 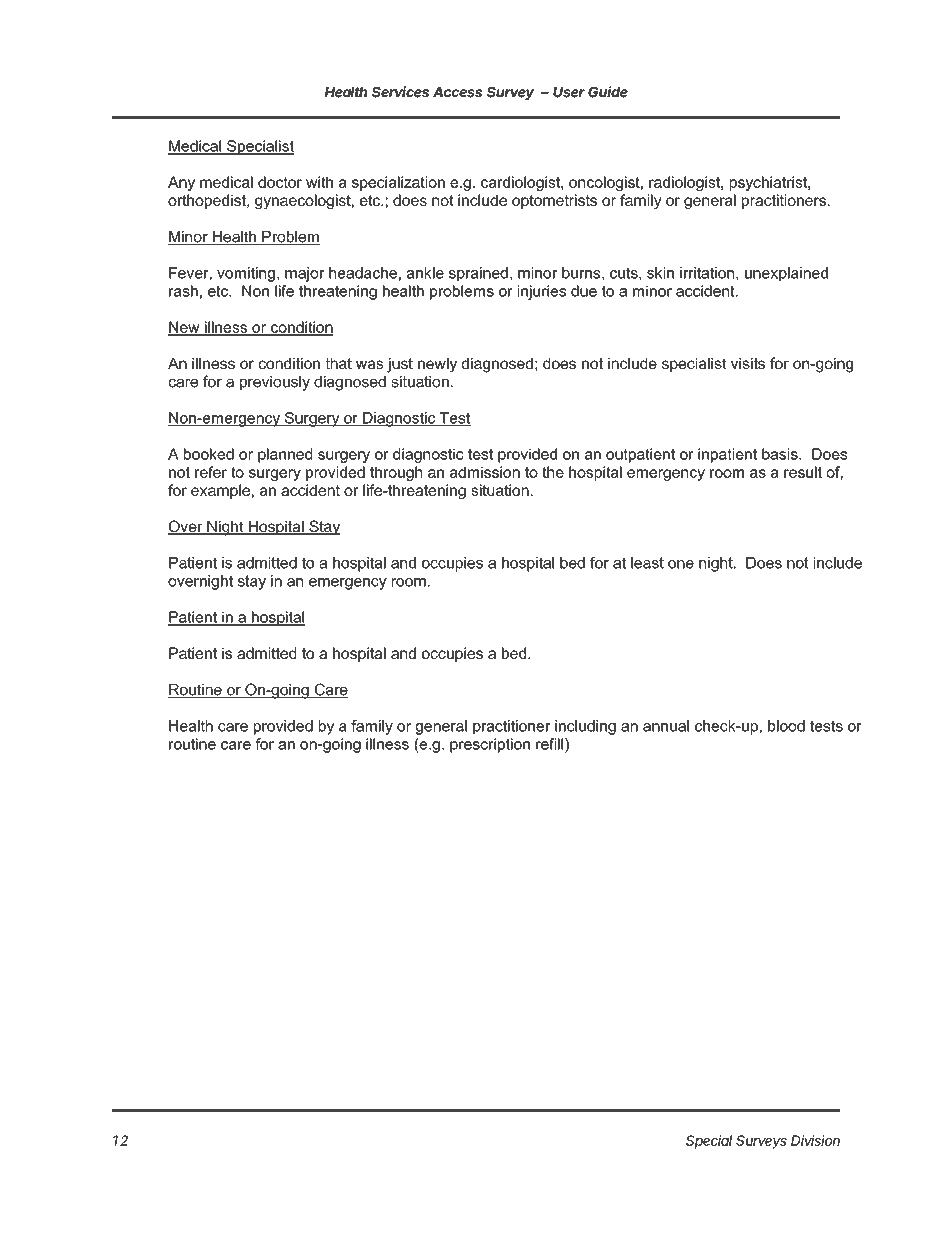 I want to click on Division, so click(x=815, y=1140).
